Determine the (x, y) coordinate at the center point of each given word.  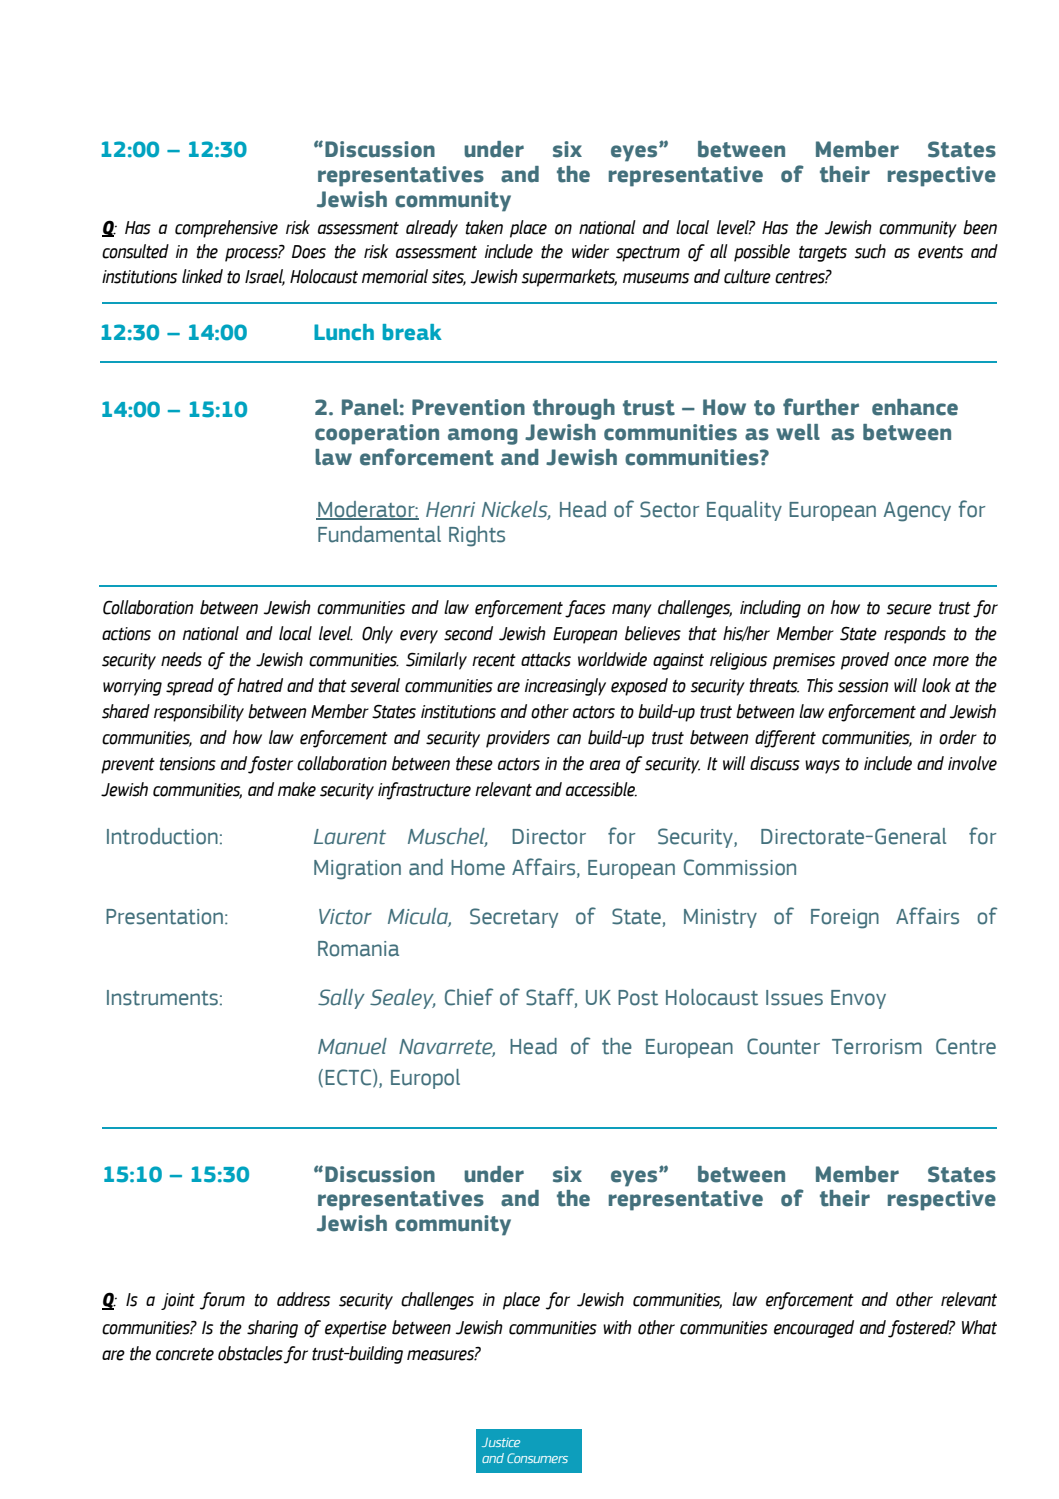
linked (202, 276)
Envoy (858, 999)
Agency (917, 512)
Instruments (162, 998)
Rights (477, 536)
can (569, 739)
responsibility (199, 713)
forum (222, 1301)
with (617, 1327)
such (870, 251)
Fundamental (379, 534)
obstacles (250, 1353)
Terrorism (877, 1047)
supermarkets (569, 278)
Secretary (514, 918)
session (863, 686)
